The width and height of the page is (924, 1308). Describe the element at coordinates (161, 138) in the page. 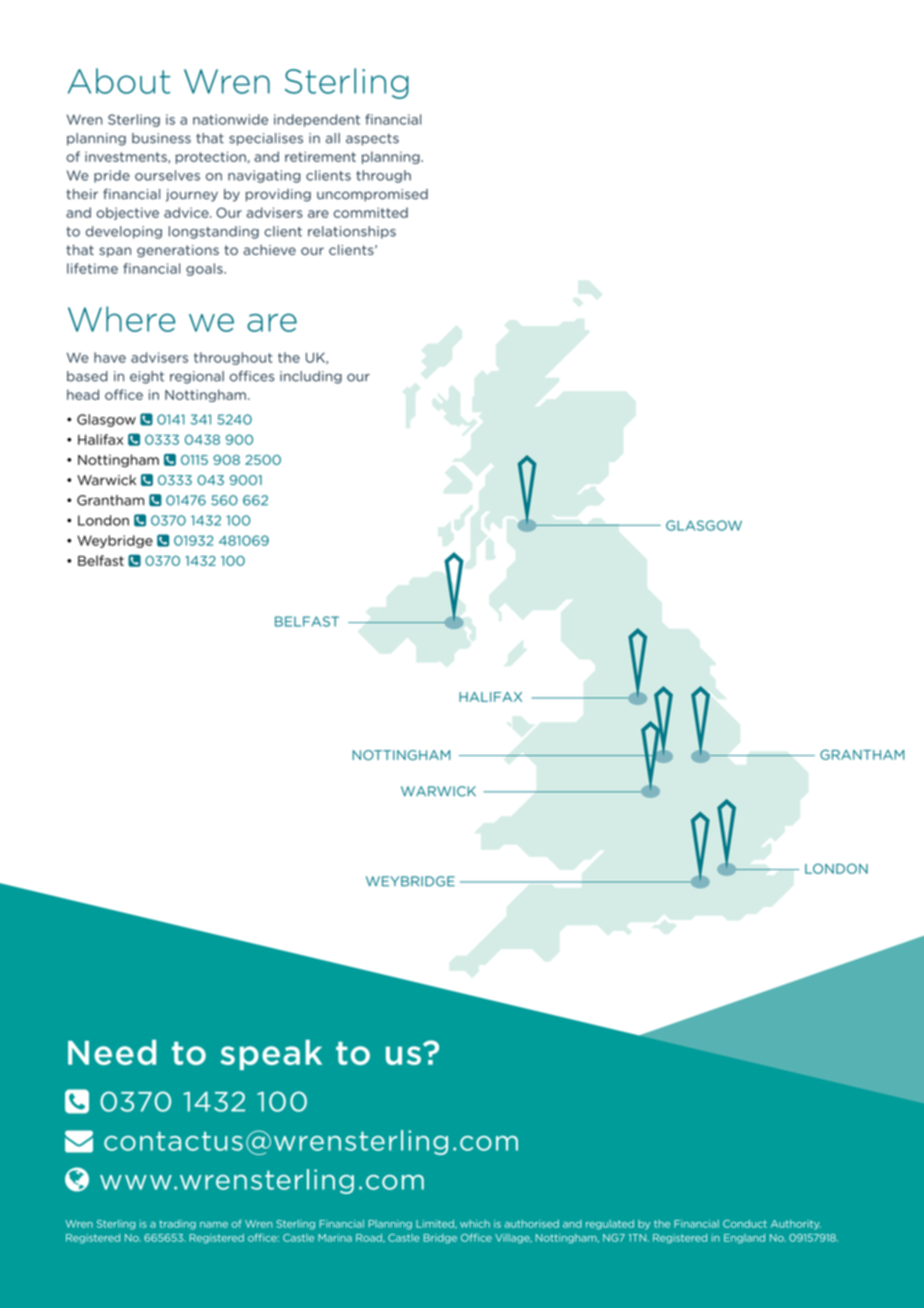

I see `business` at that location.
